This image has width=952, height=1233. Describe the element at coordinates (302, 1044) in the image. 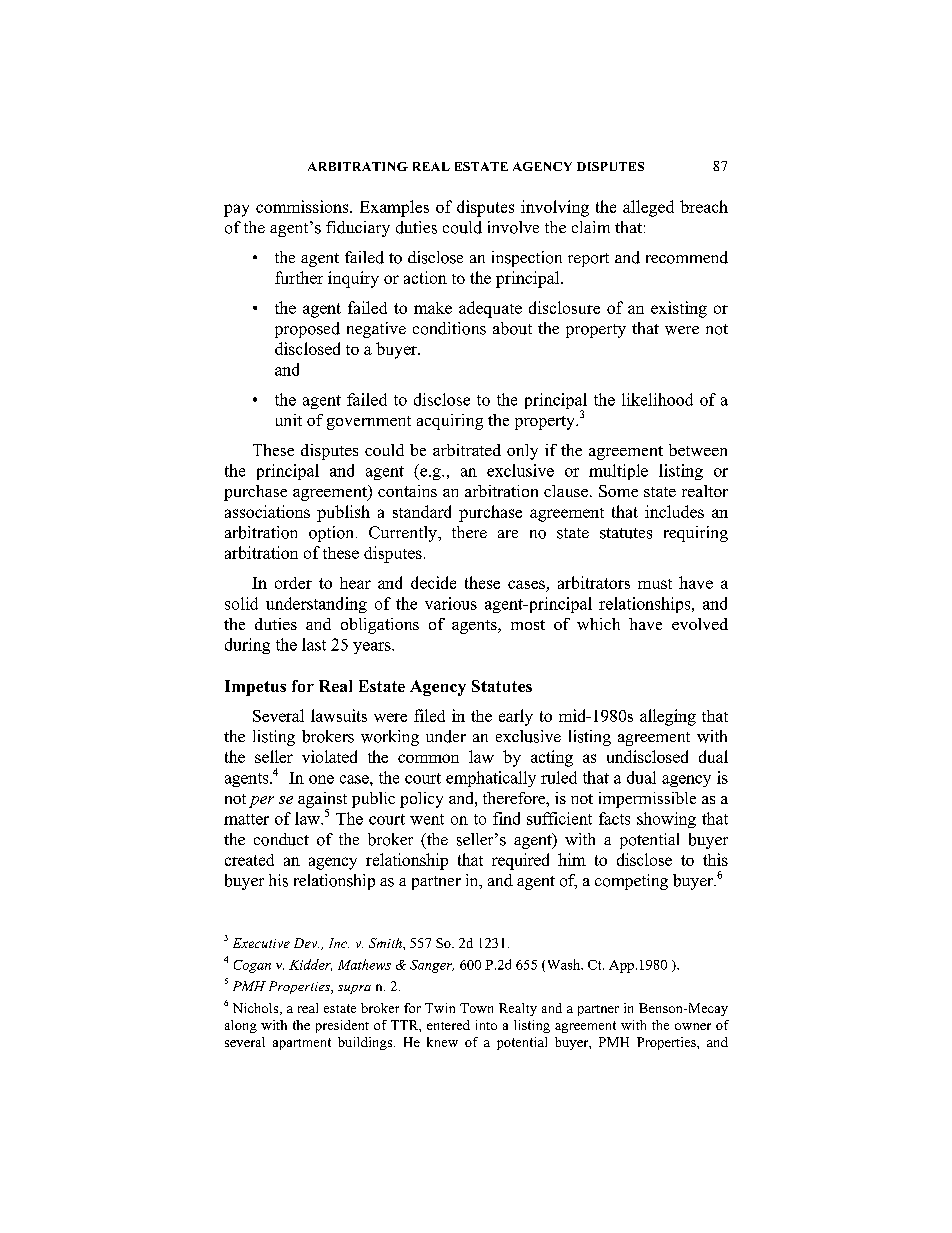

I see `apartment` at that location.
